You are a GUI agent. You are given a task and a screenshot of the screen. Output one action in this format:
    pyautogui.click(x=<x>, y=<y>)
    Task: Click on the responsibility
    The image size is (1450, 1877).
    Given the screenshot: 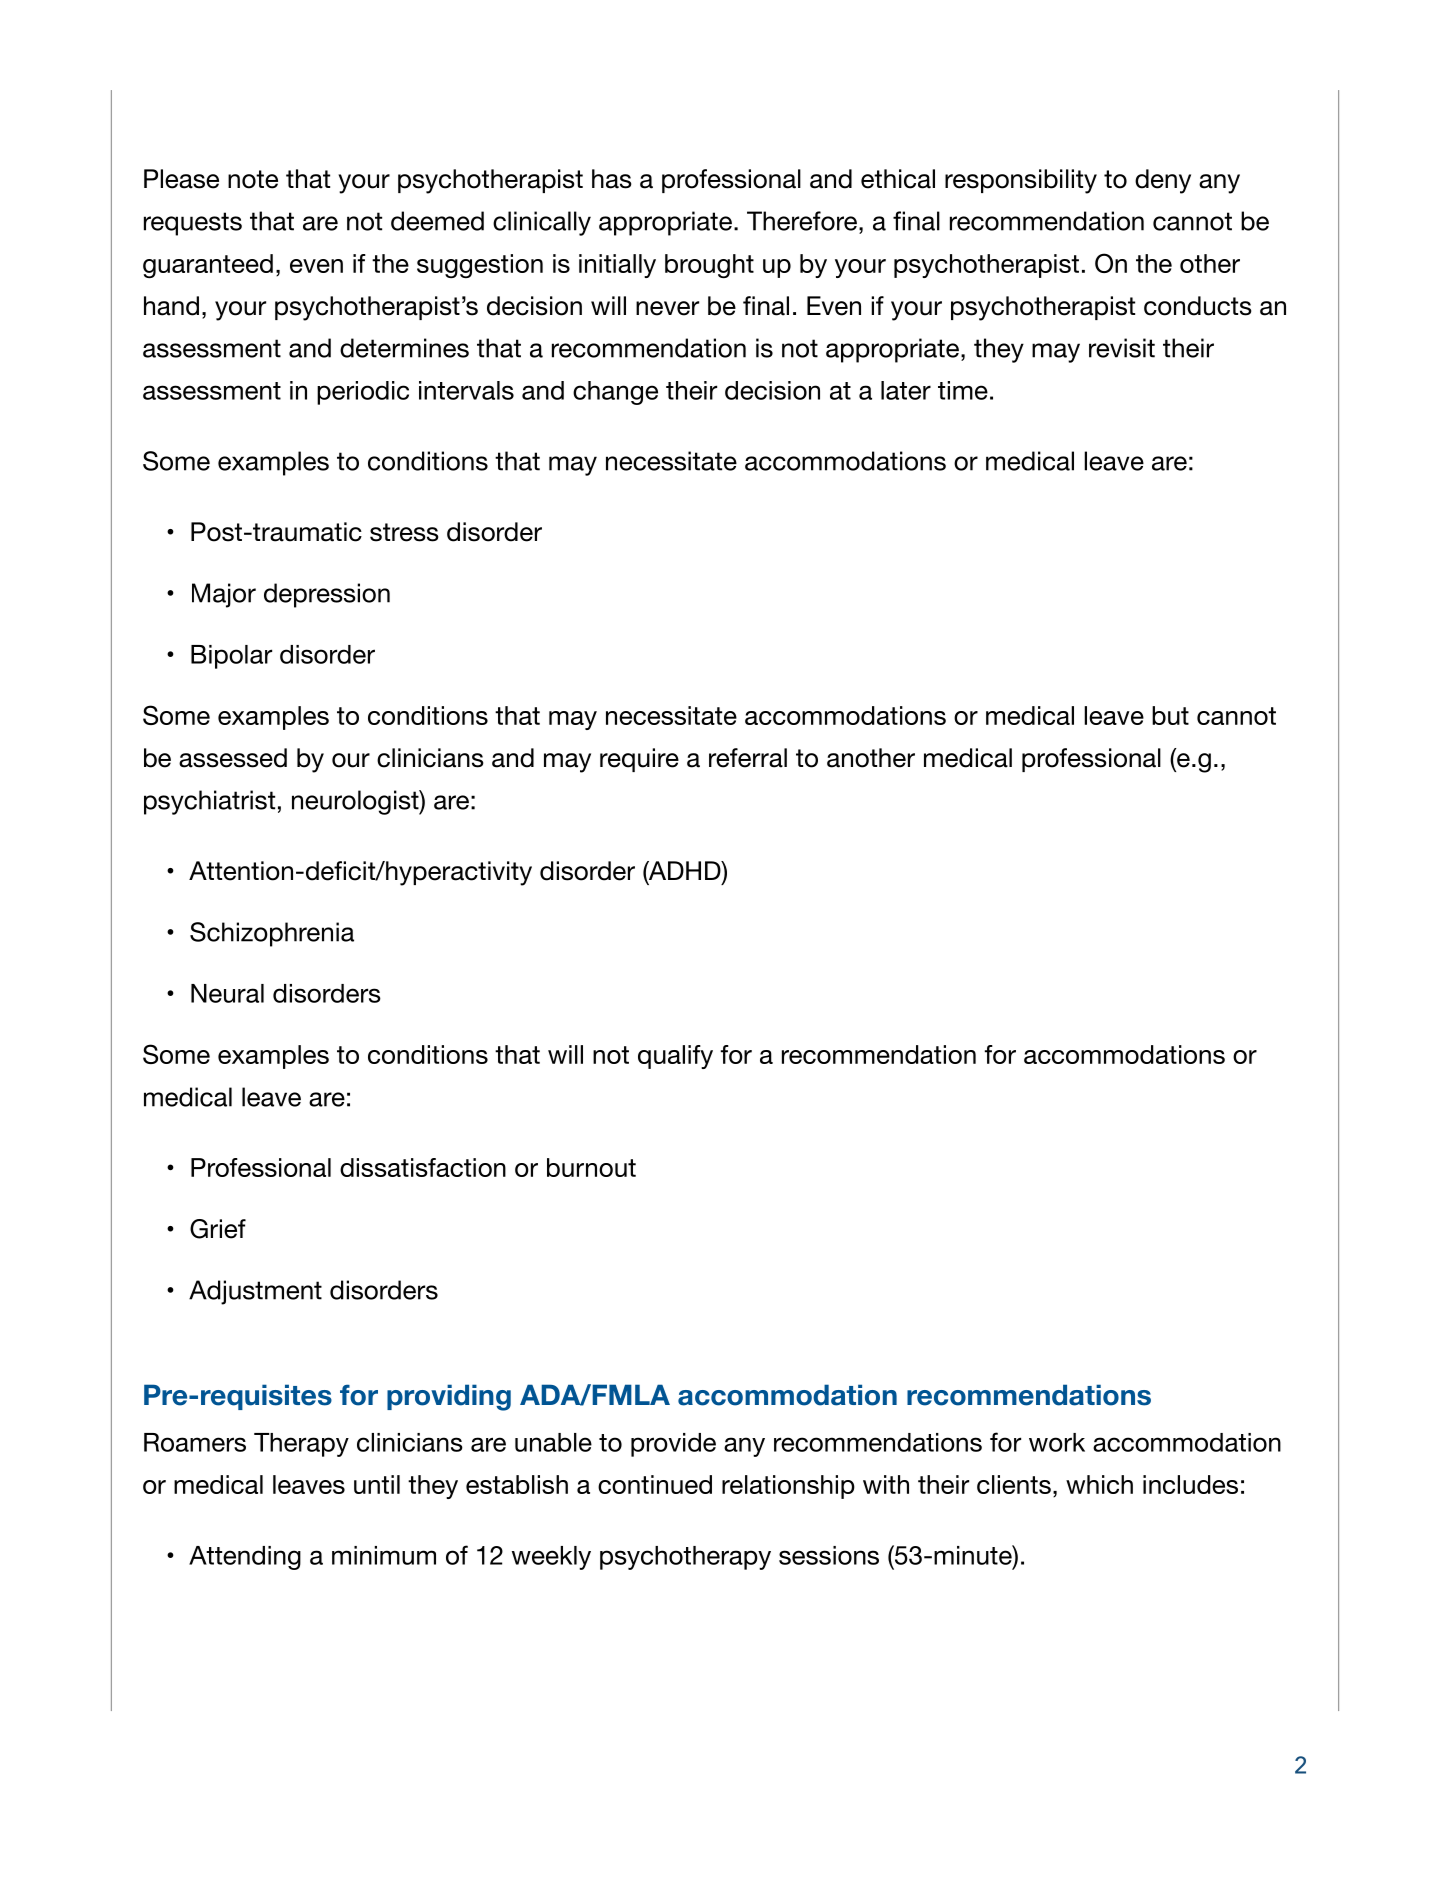 What is the action you would take?
    pyautogui.click(x=1021, y=181)
